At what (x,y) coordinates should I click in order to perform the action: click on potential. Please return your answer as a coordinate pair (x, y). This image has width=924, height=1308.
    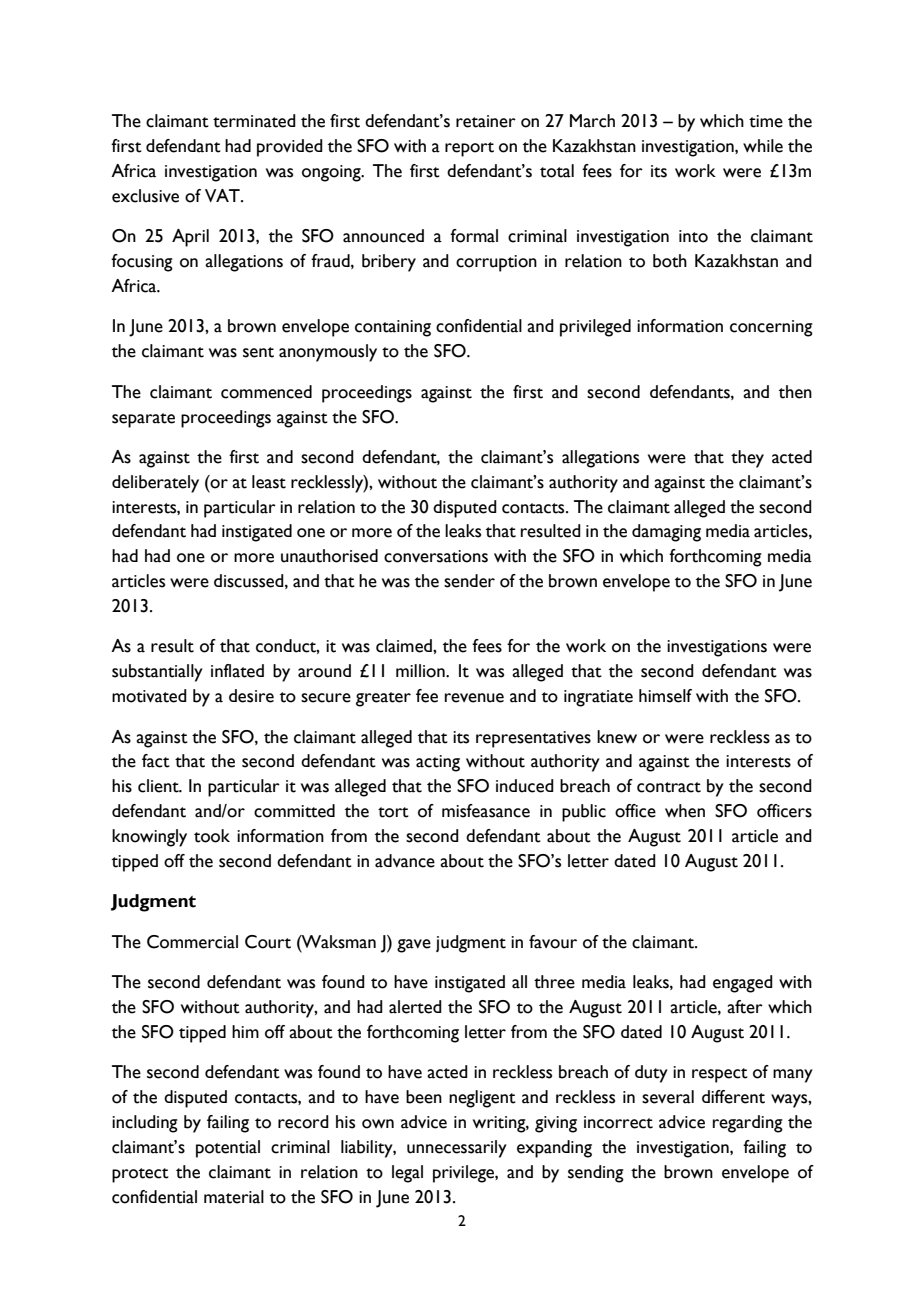
    Looking at the image, I should click on (228, 1149).
